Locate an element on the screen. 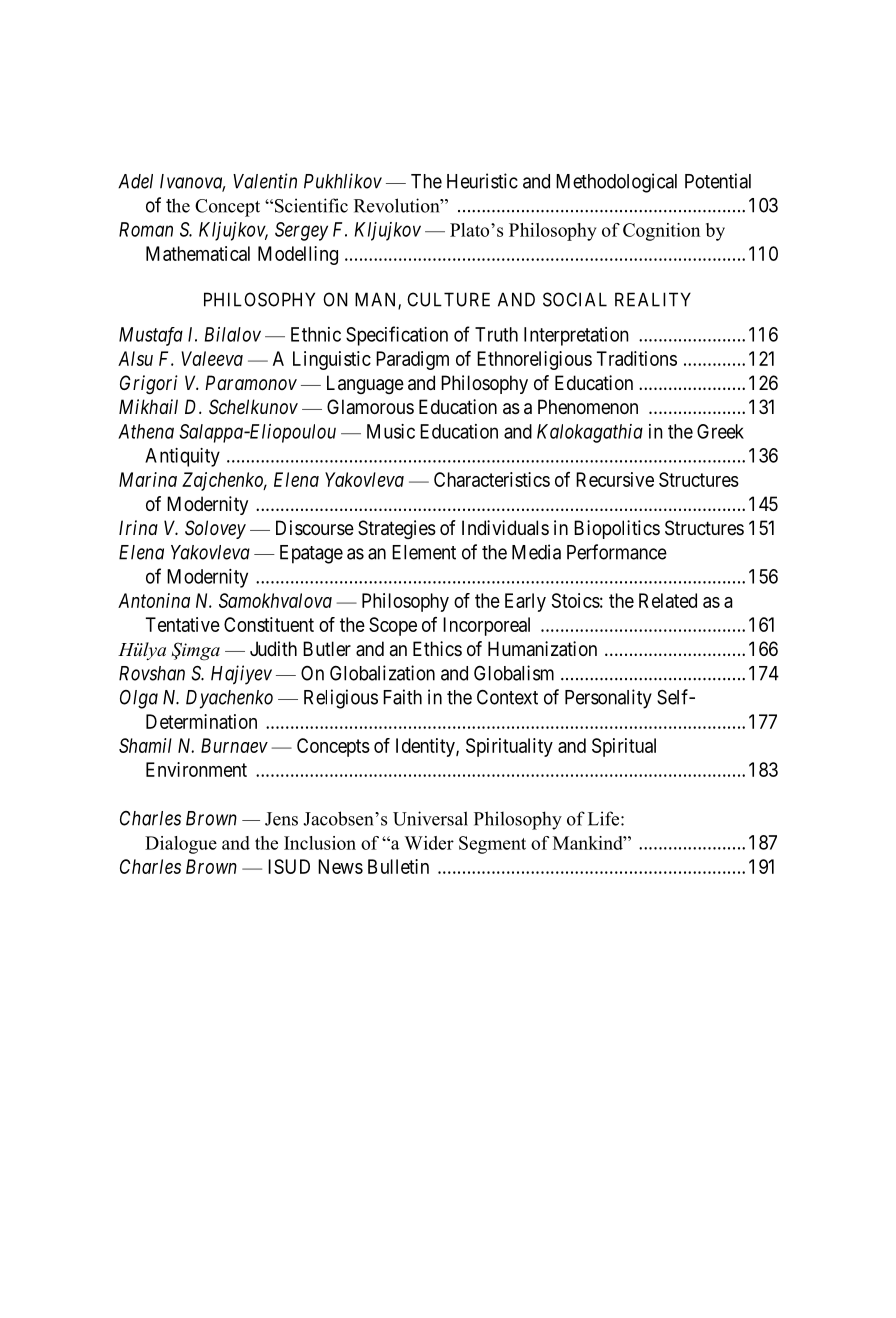 Image resolution: width=896 pixels, height=1318 pixels. Irina is located at coordinates (138, 527).
